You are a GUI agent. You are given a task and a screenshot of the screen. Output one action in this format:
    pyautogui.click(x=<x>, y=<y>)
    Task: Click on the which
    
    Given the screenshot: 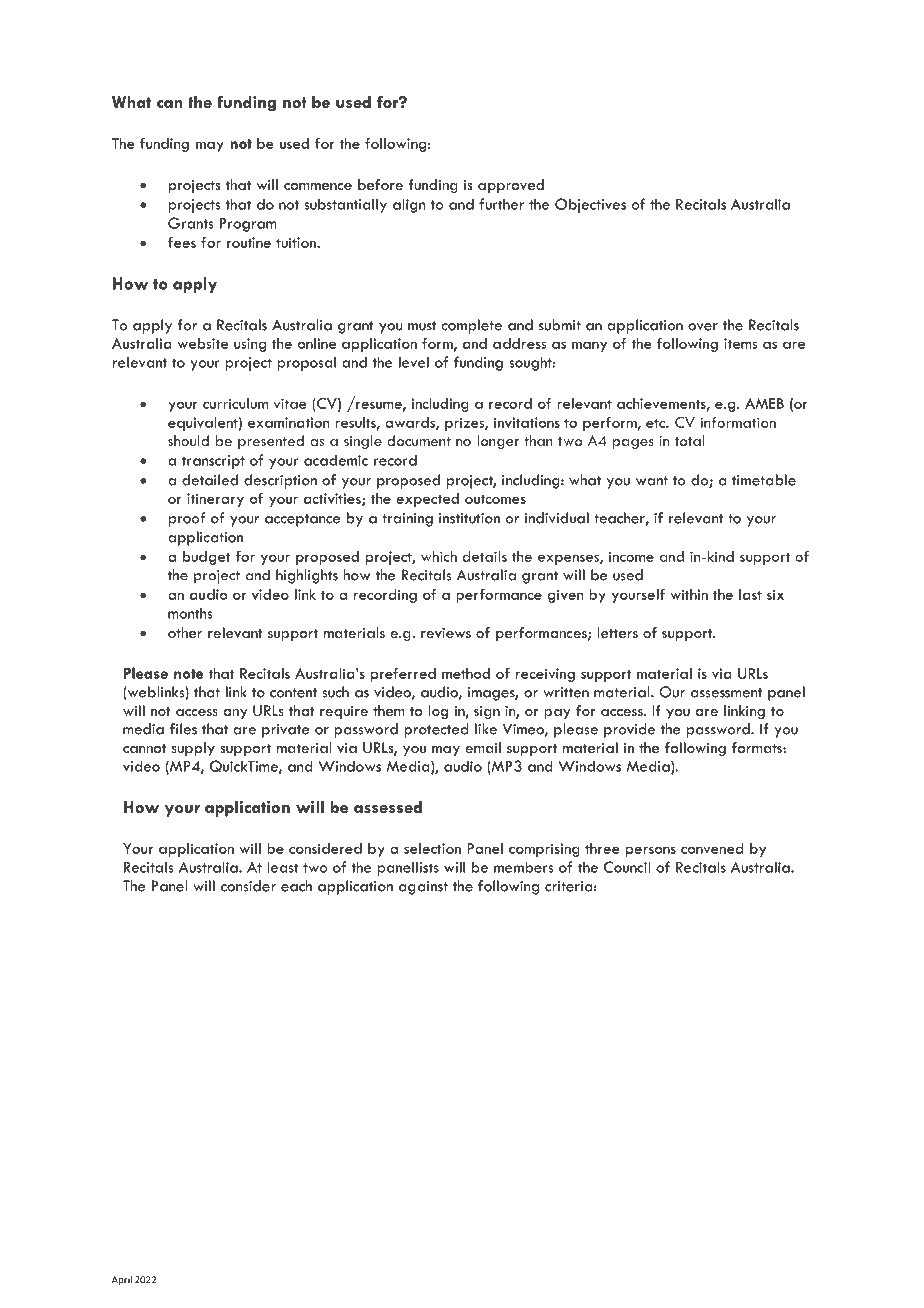 What is the action you would take?
    pyautogui.click(x=439, y=556)
